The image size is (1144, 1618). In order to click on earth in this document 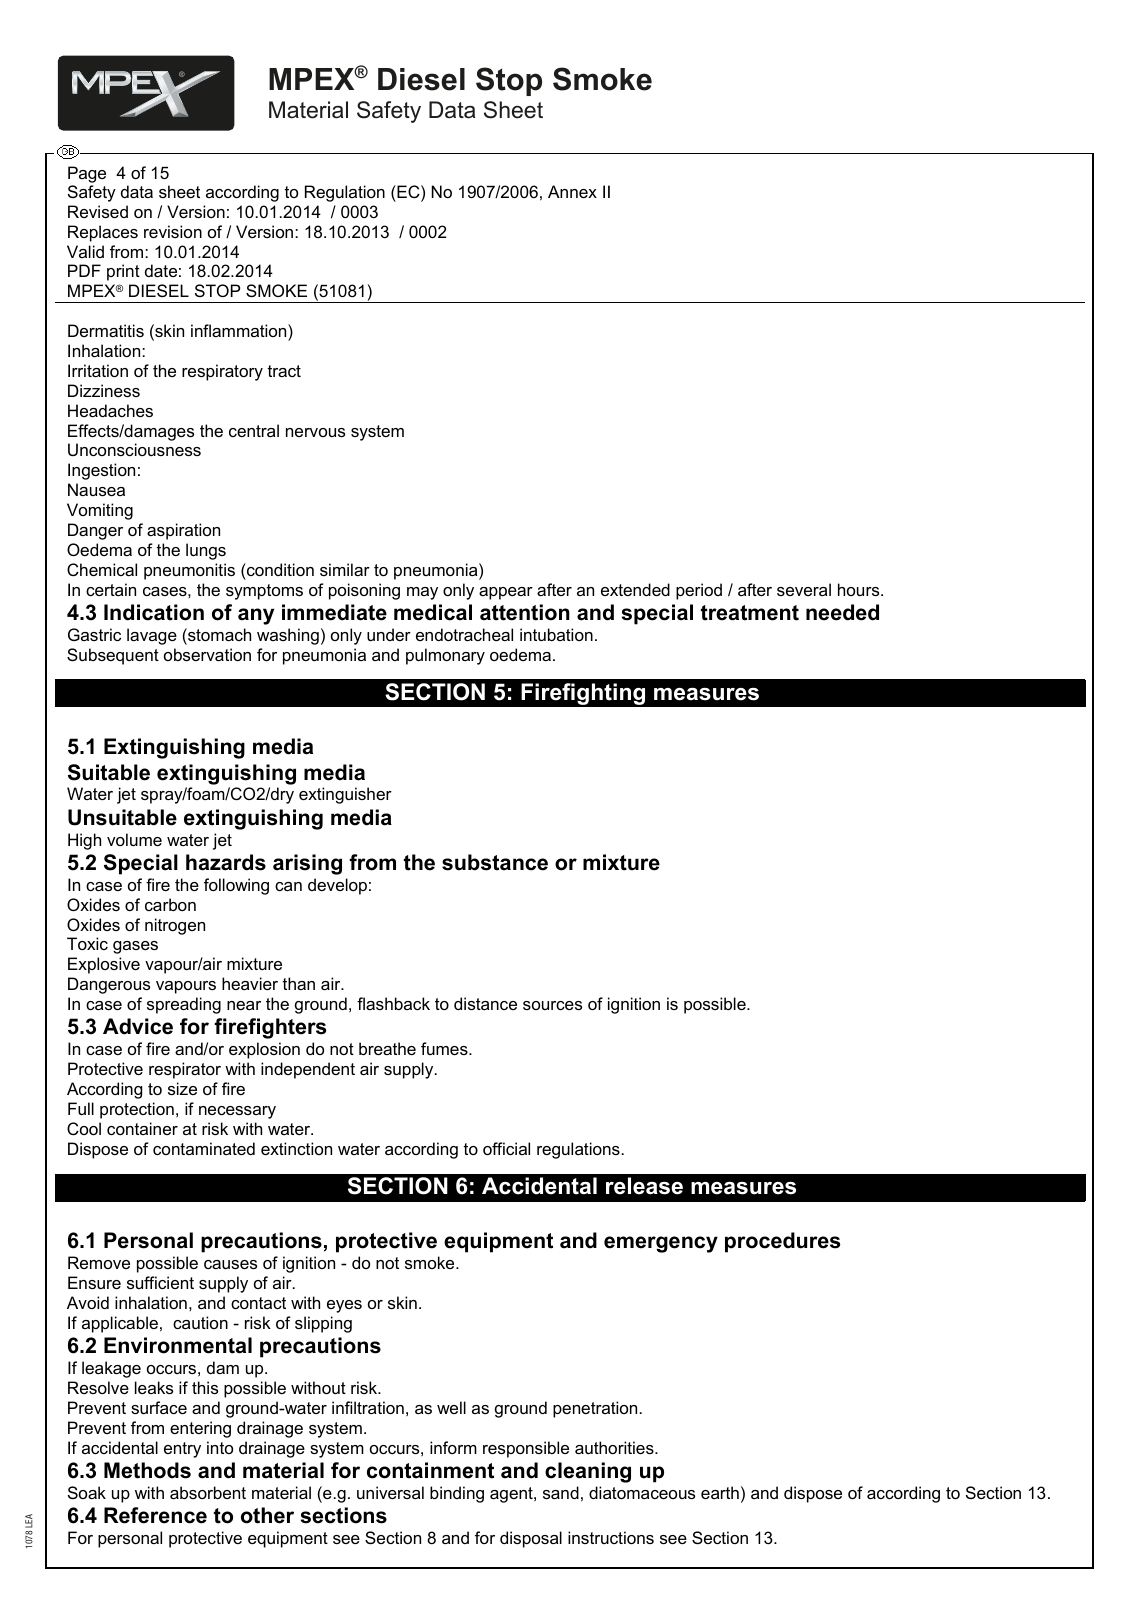, I will do `click(720, 1492)`.
